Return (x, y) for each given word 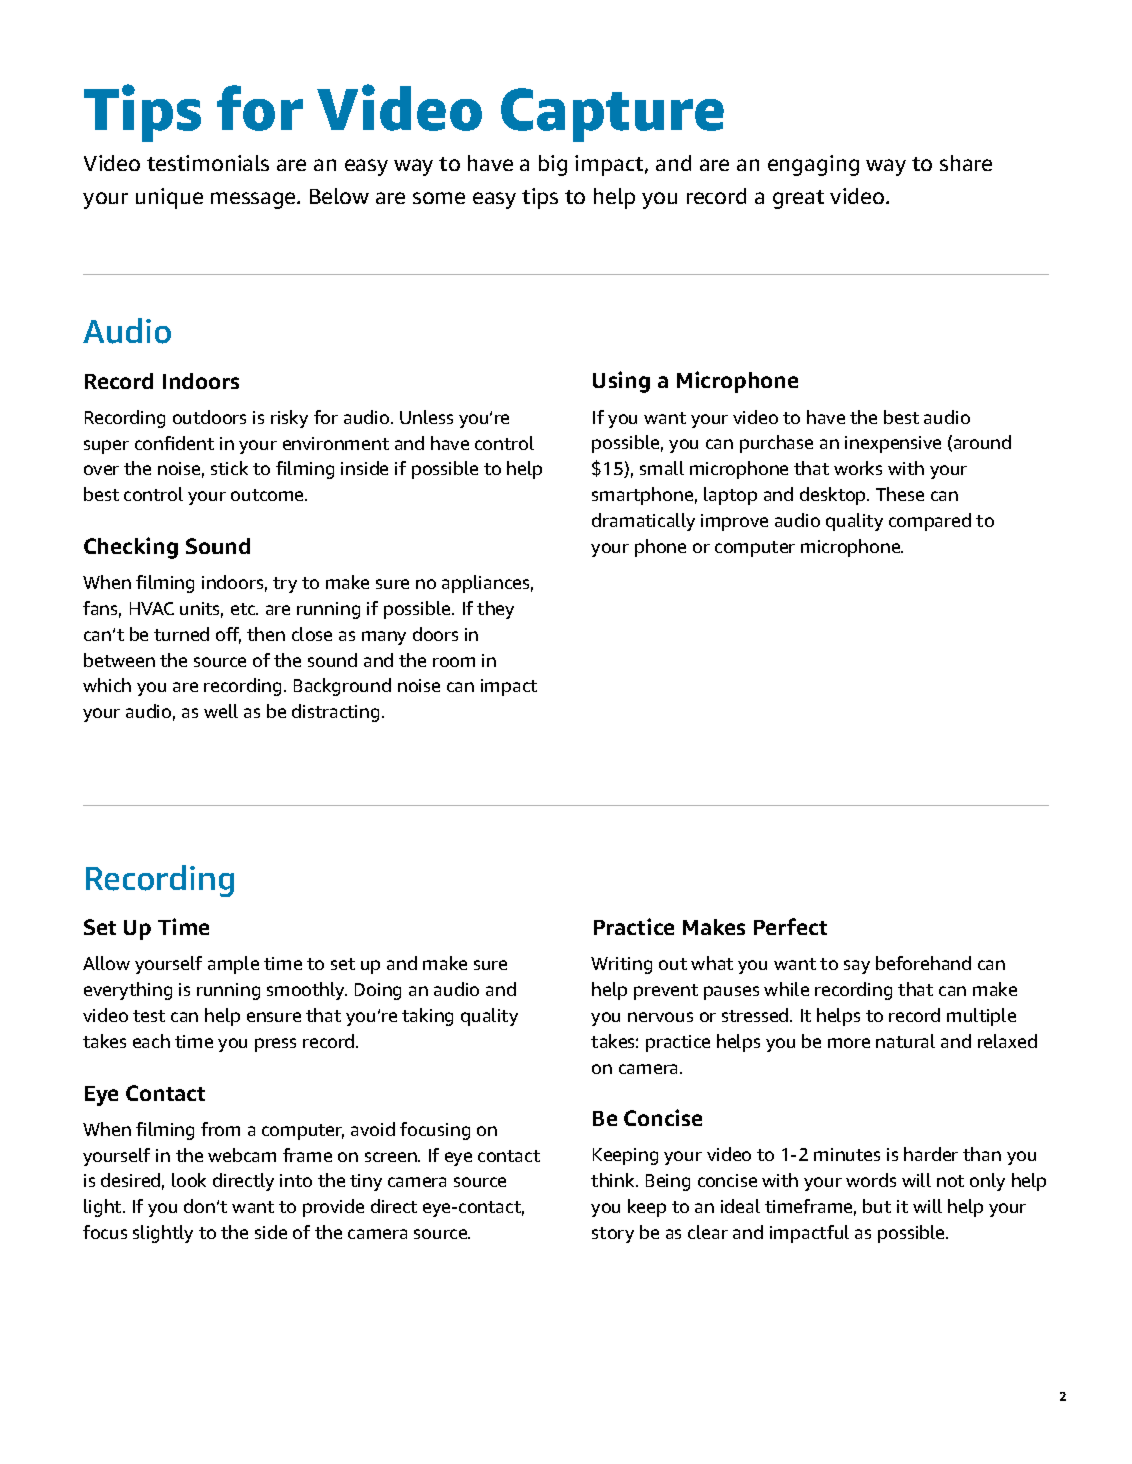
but (877, 1206)
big (553, 165)
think (614, 1180)
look (189, 1180)
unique (169, 198)
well (221, 711)
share (966, 163)
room (454, 662)
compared (930, 522)
